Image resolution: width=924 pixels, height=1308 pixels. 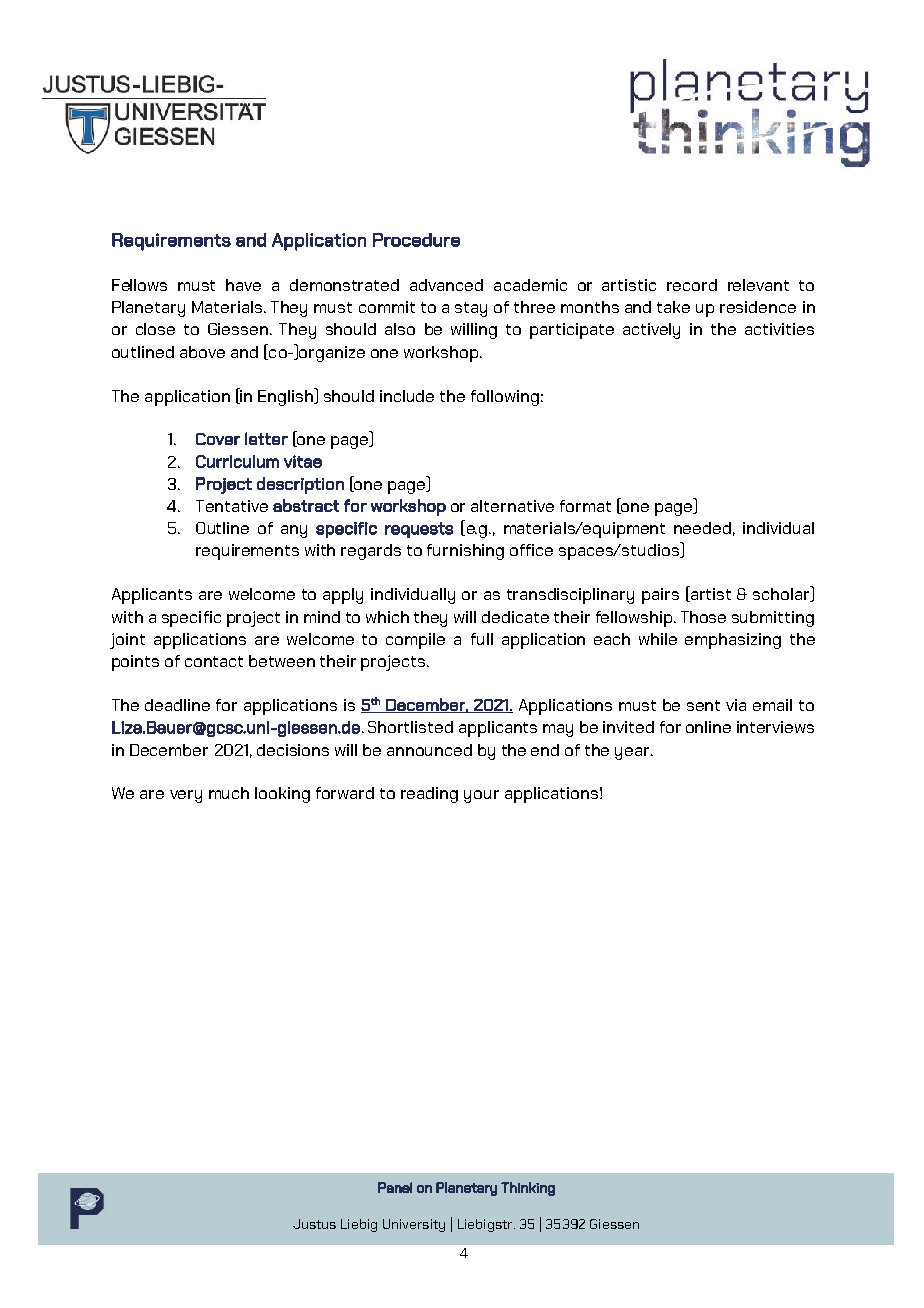 What do you see at coordinates (429, 750) in the image?
I see `announced` at bounding box center [429, 750].
